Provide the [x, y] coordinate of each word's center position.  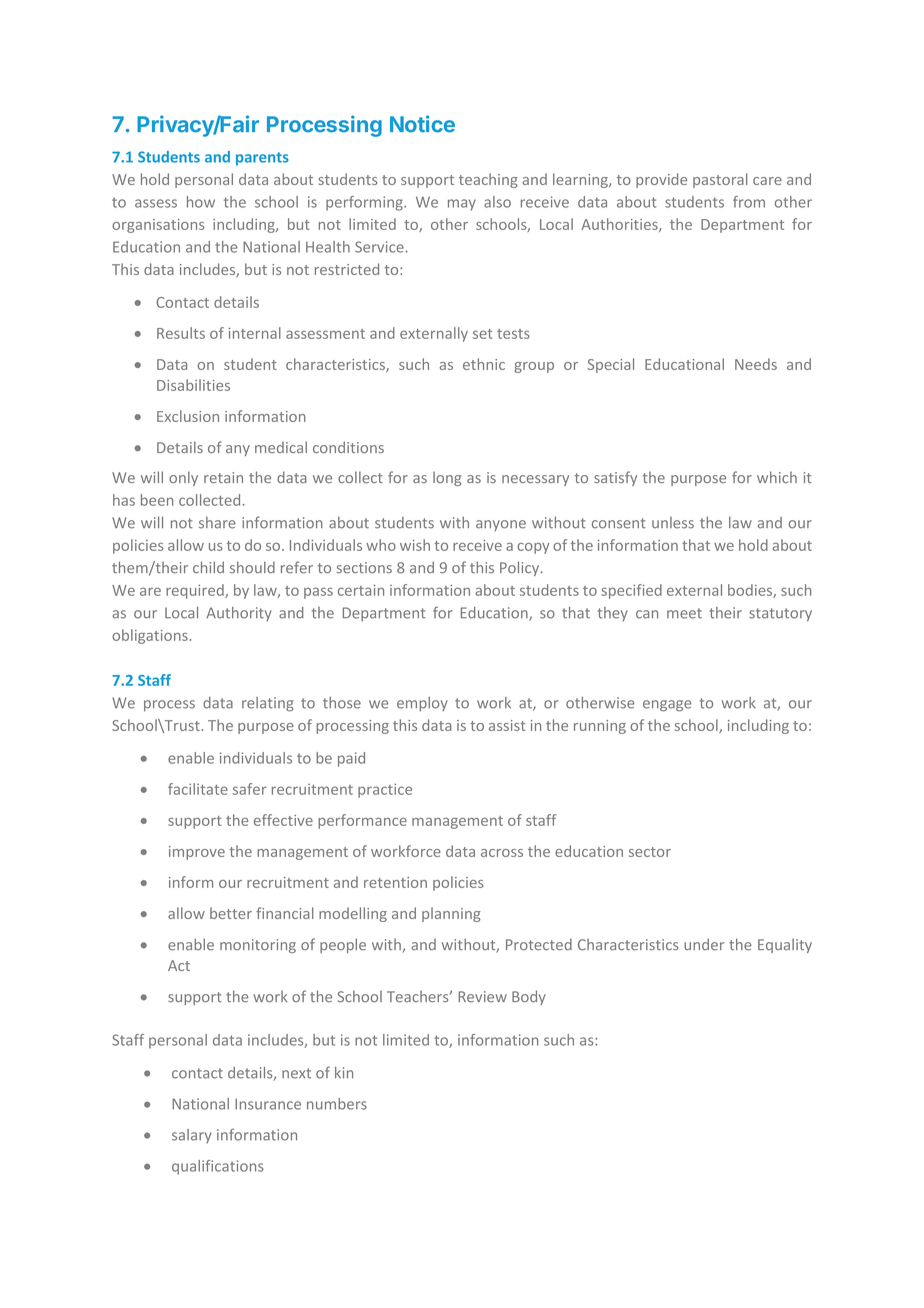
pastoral [720, 180]
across [502, 853]
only [183, 478]
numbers [337, 1104]
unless [673, 523]
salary [192, 1136]
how [201, 202]
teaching [488, 180]
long [447, 478]
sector [650, 852]
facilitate [198, 789]
